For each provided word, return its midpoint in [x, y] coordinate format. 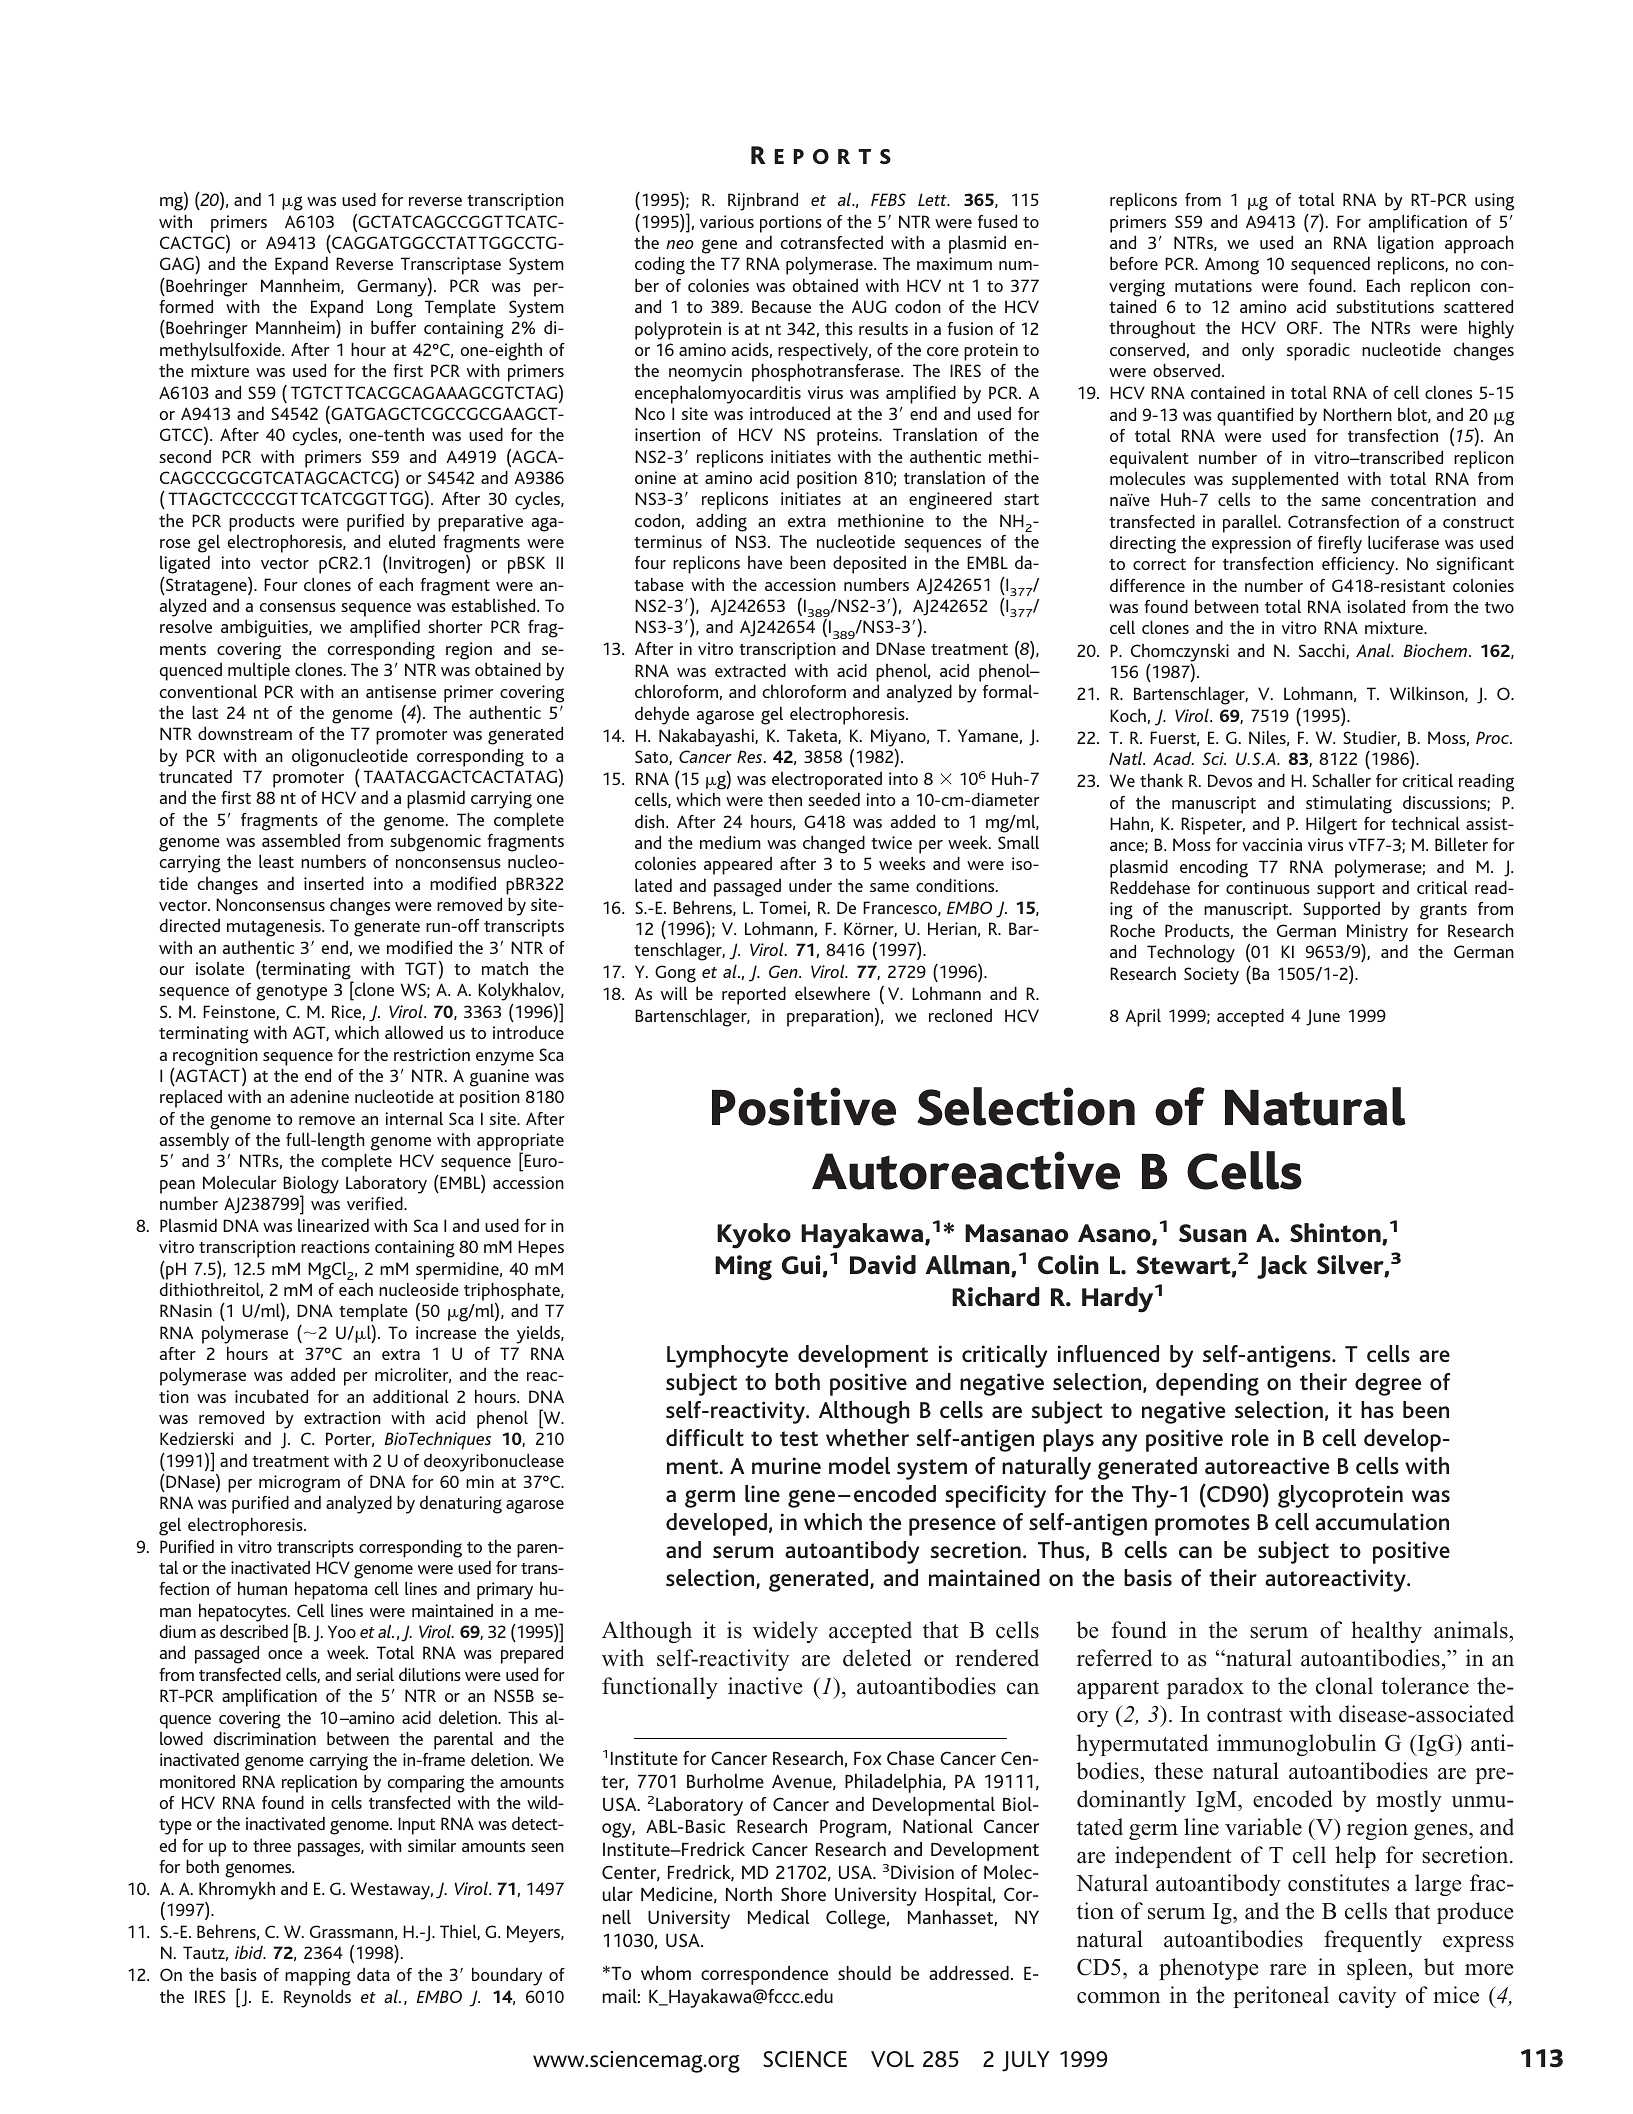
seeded [834, 799]
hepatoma [331, 1590]
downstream [245, 733]
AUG [869, 306]
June [1323, 1017]
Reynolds [317, 1998]
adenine [319, 1096]
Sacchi [1323, 651]
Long [395, 309]
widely [785, 1632]
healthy [1386, 1632]
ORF [1302, 327]
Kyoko [754, 1236]
